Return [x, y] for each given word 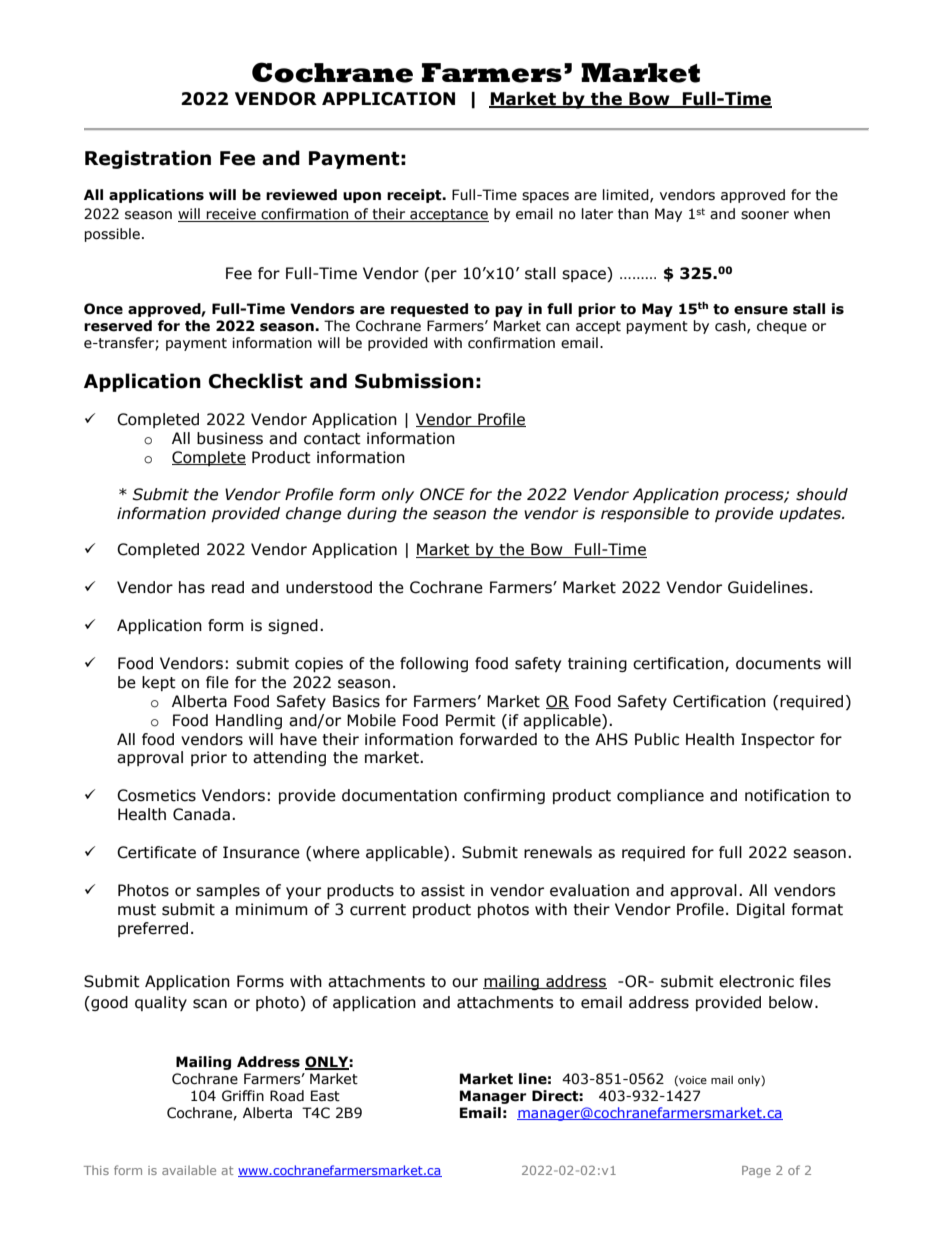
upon [362, 197]
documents [778, 663]
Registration [148, 159]
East [325, 1096]
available [189, 1170]
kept [159, 683]
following [434, 664]
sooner [765, 215]
